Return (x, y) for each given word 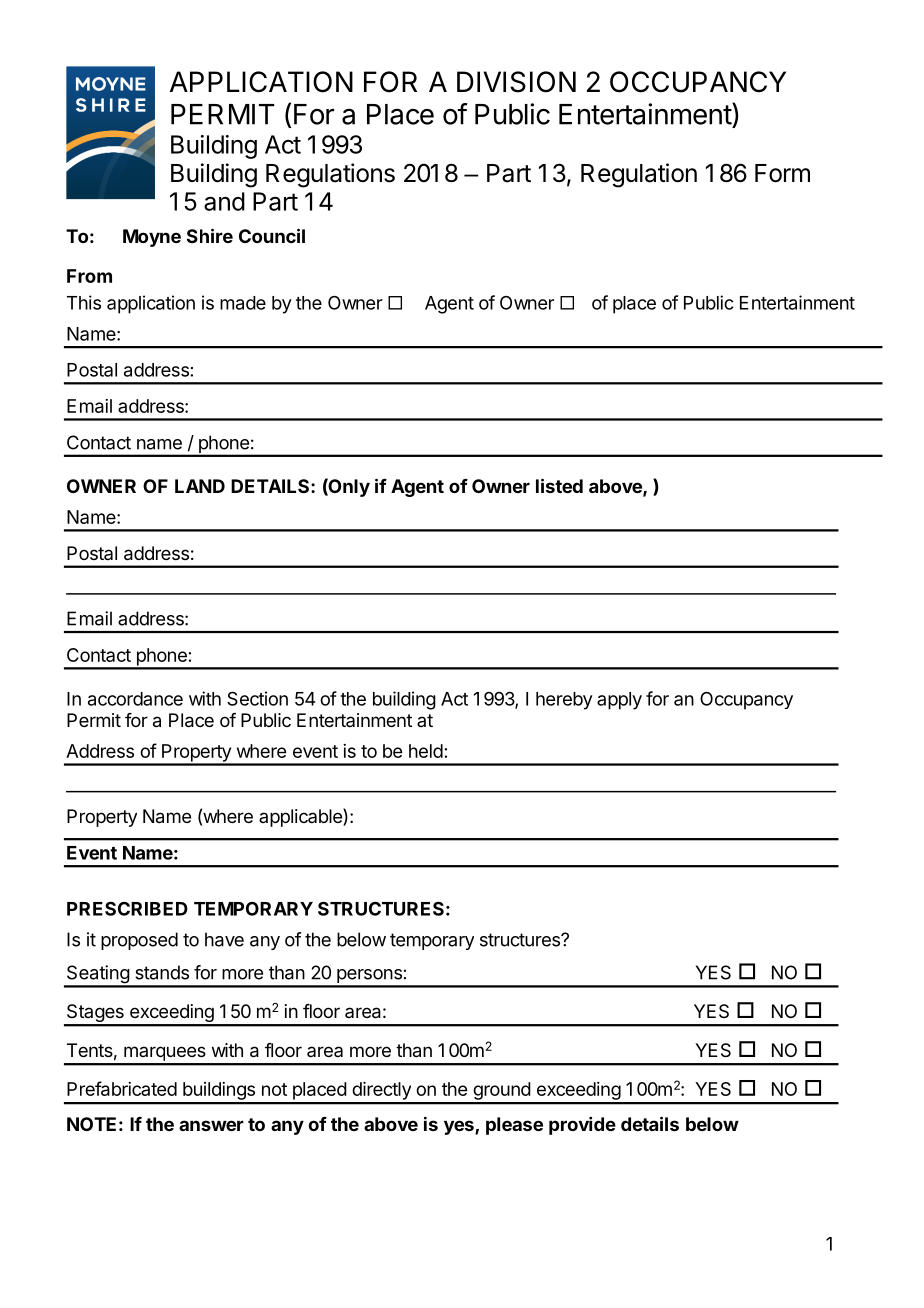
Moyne (152, 238)
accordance (135, 699)
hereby (564, 701)
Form (782, 173)
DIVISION (516, 82)
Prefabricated (122, 1088)
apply (619, 701)
